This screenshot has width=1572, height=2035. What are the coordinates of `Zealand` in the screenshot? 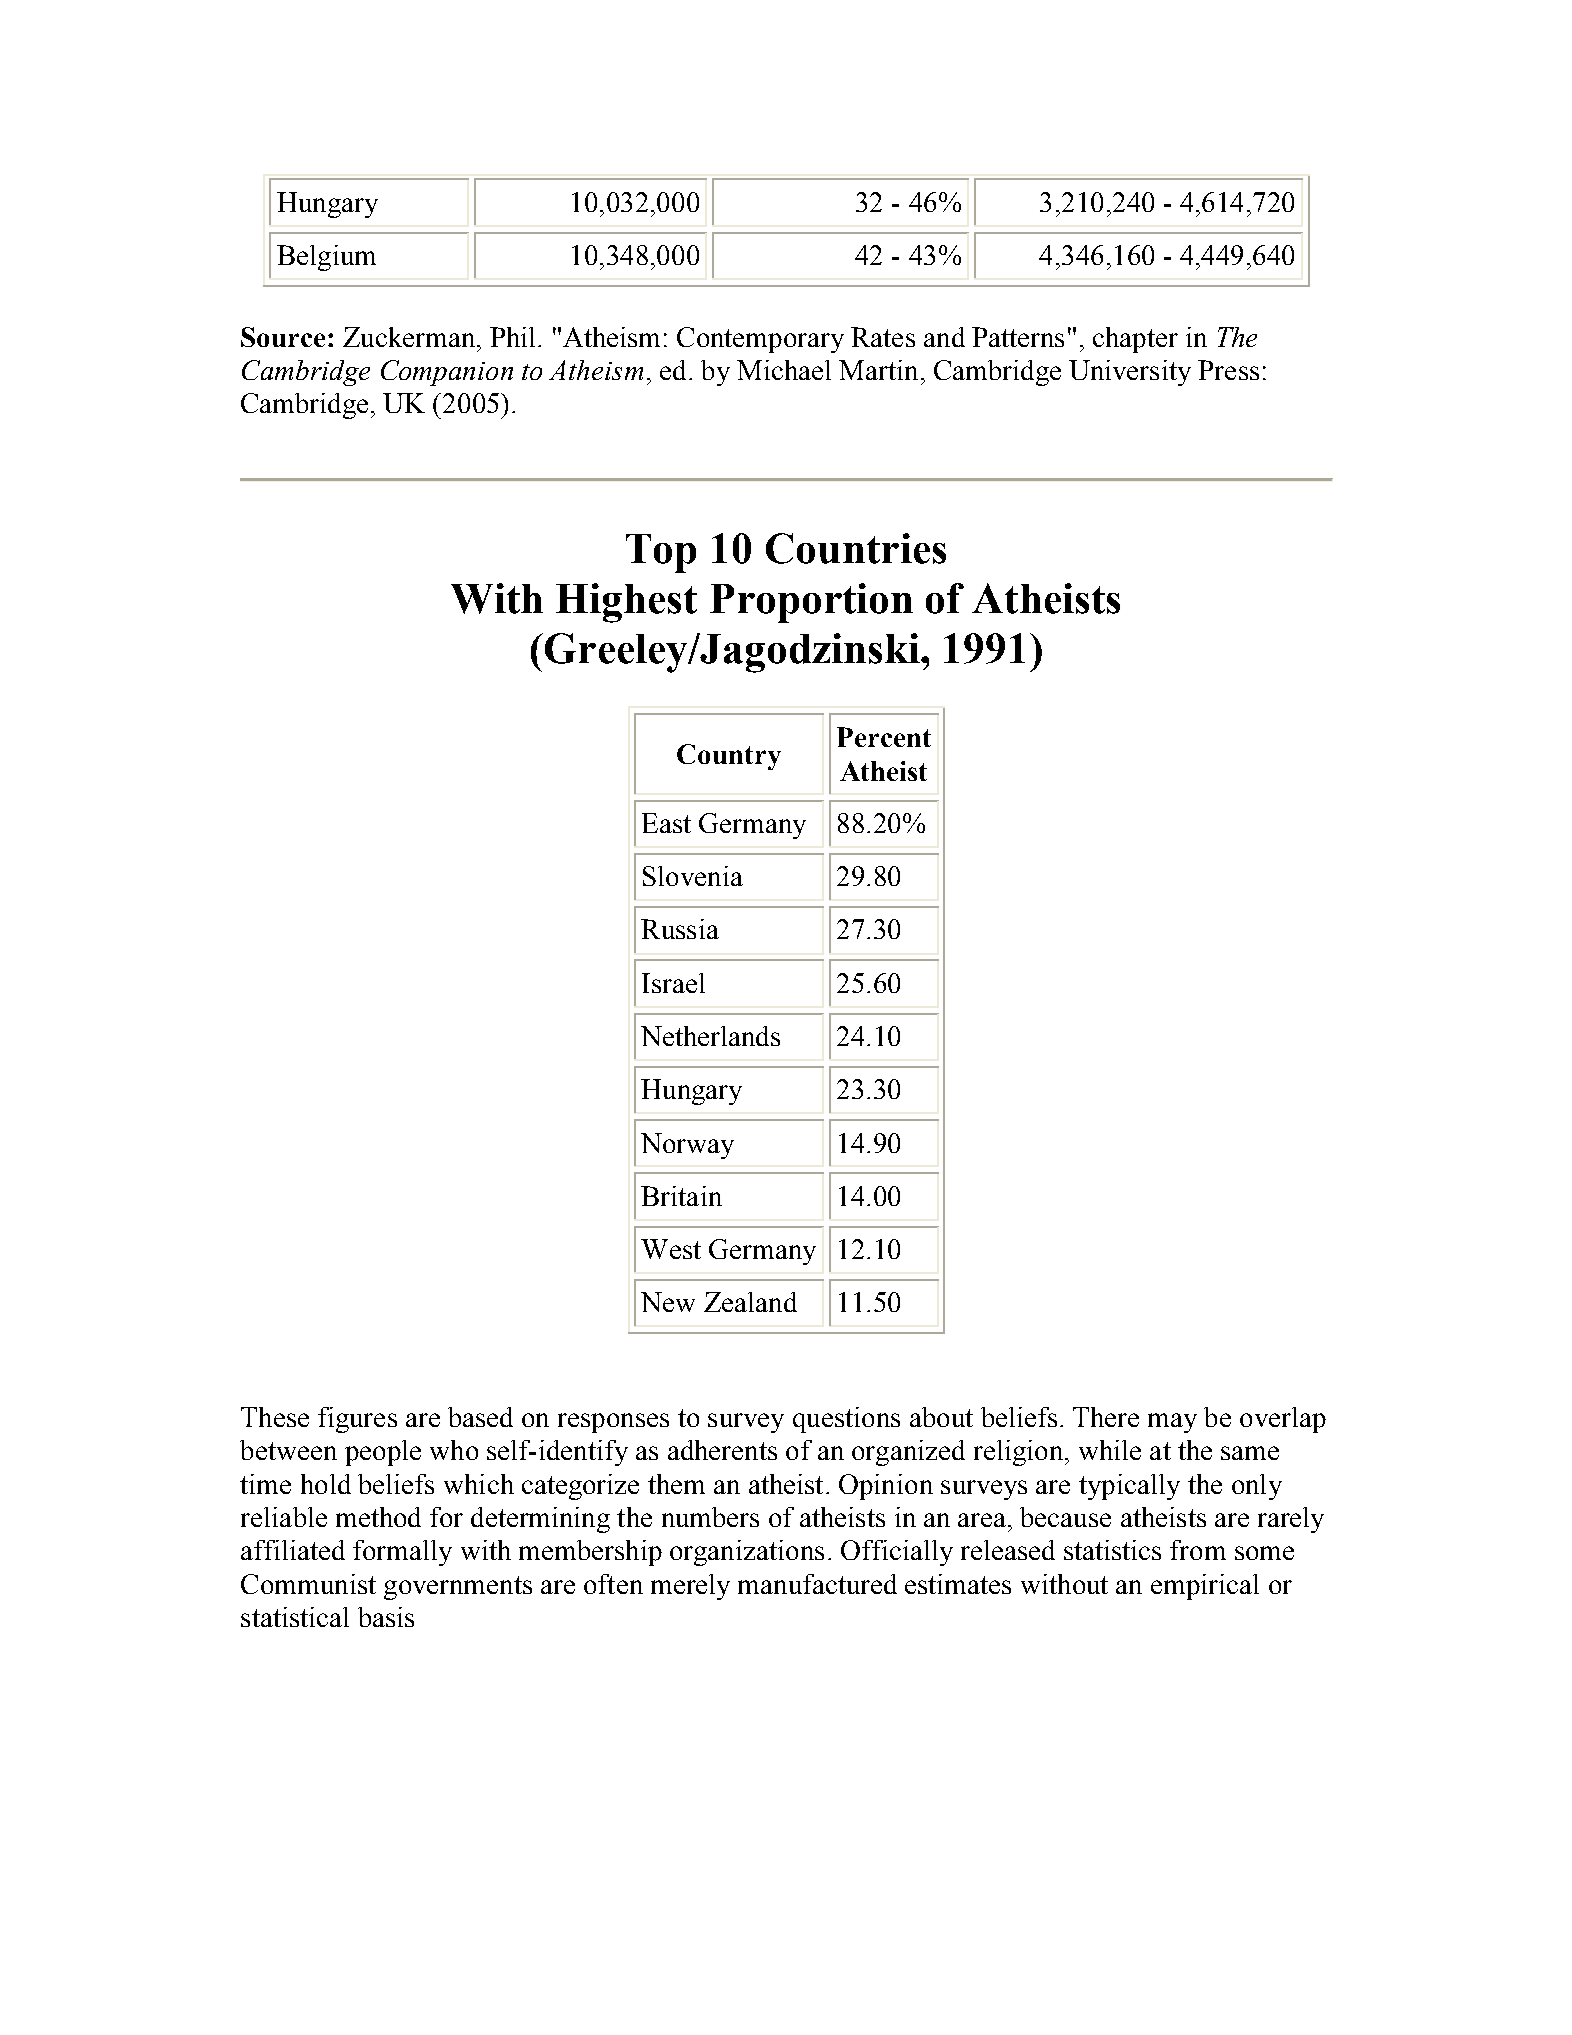 It's located at (750, 1302).
